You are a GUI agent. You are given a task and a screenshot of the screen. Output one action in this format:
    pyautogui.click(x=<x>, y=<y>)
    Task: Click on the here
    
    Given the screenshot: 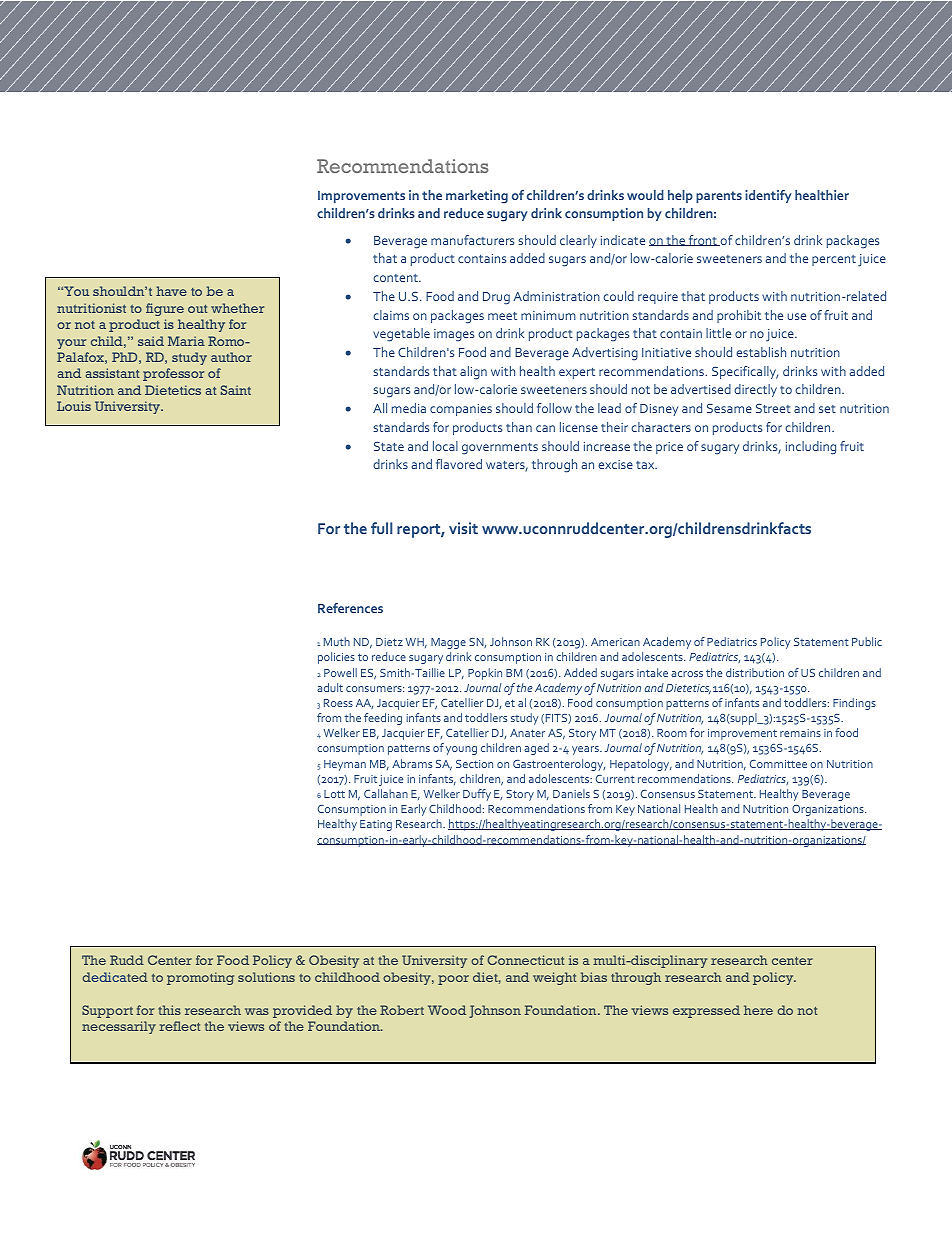 What is the action you would take?
    pyautogui.click(x=758, y=1010)
